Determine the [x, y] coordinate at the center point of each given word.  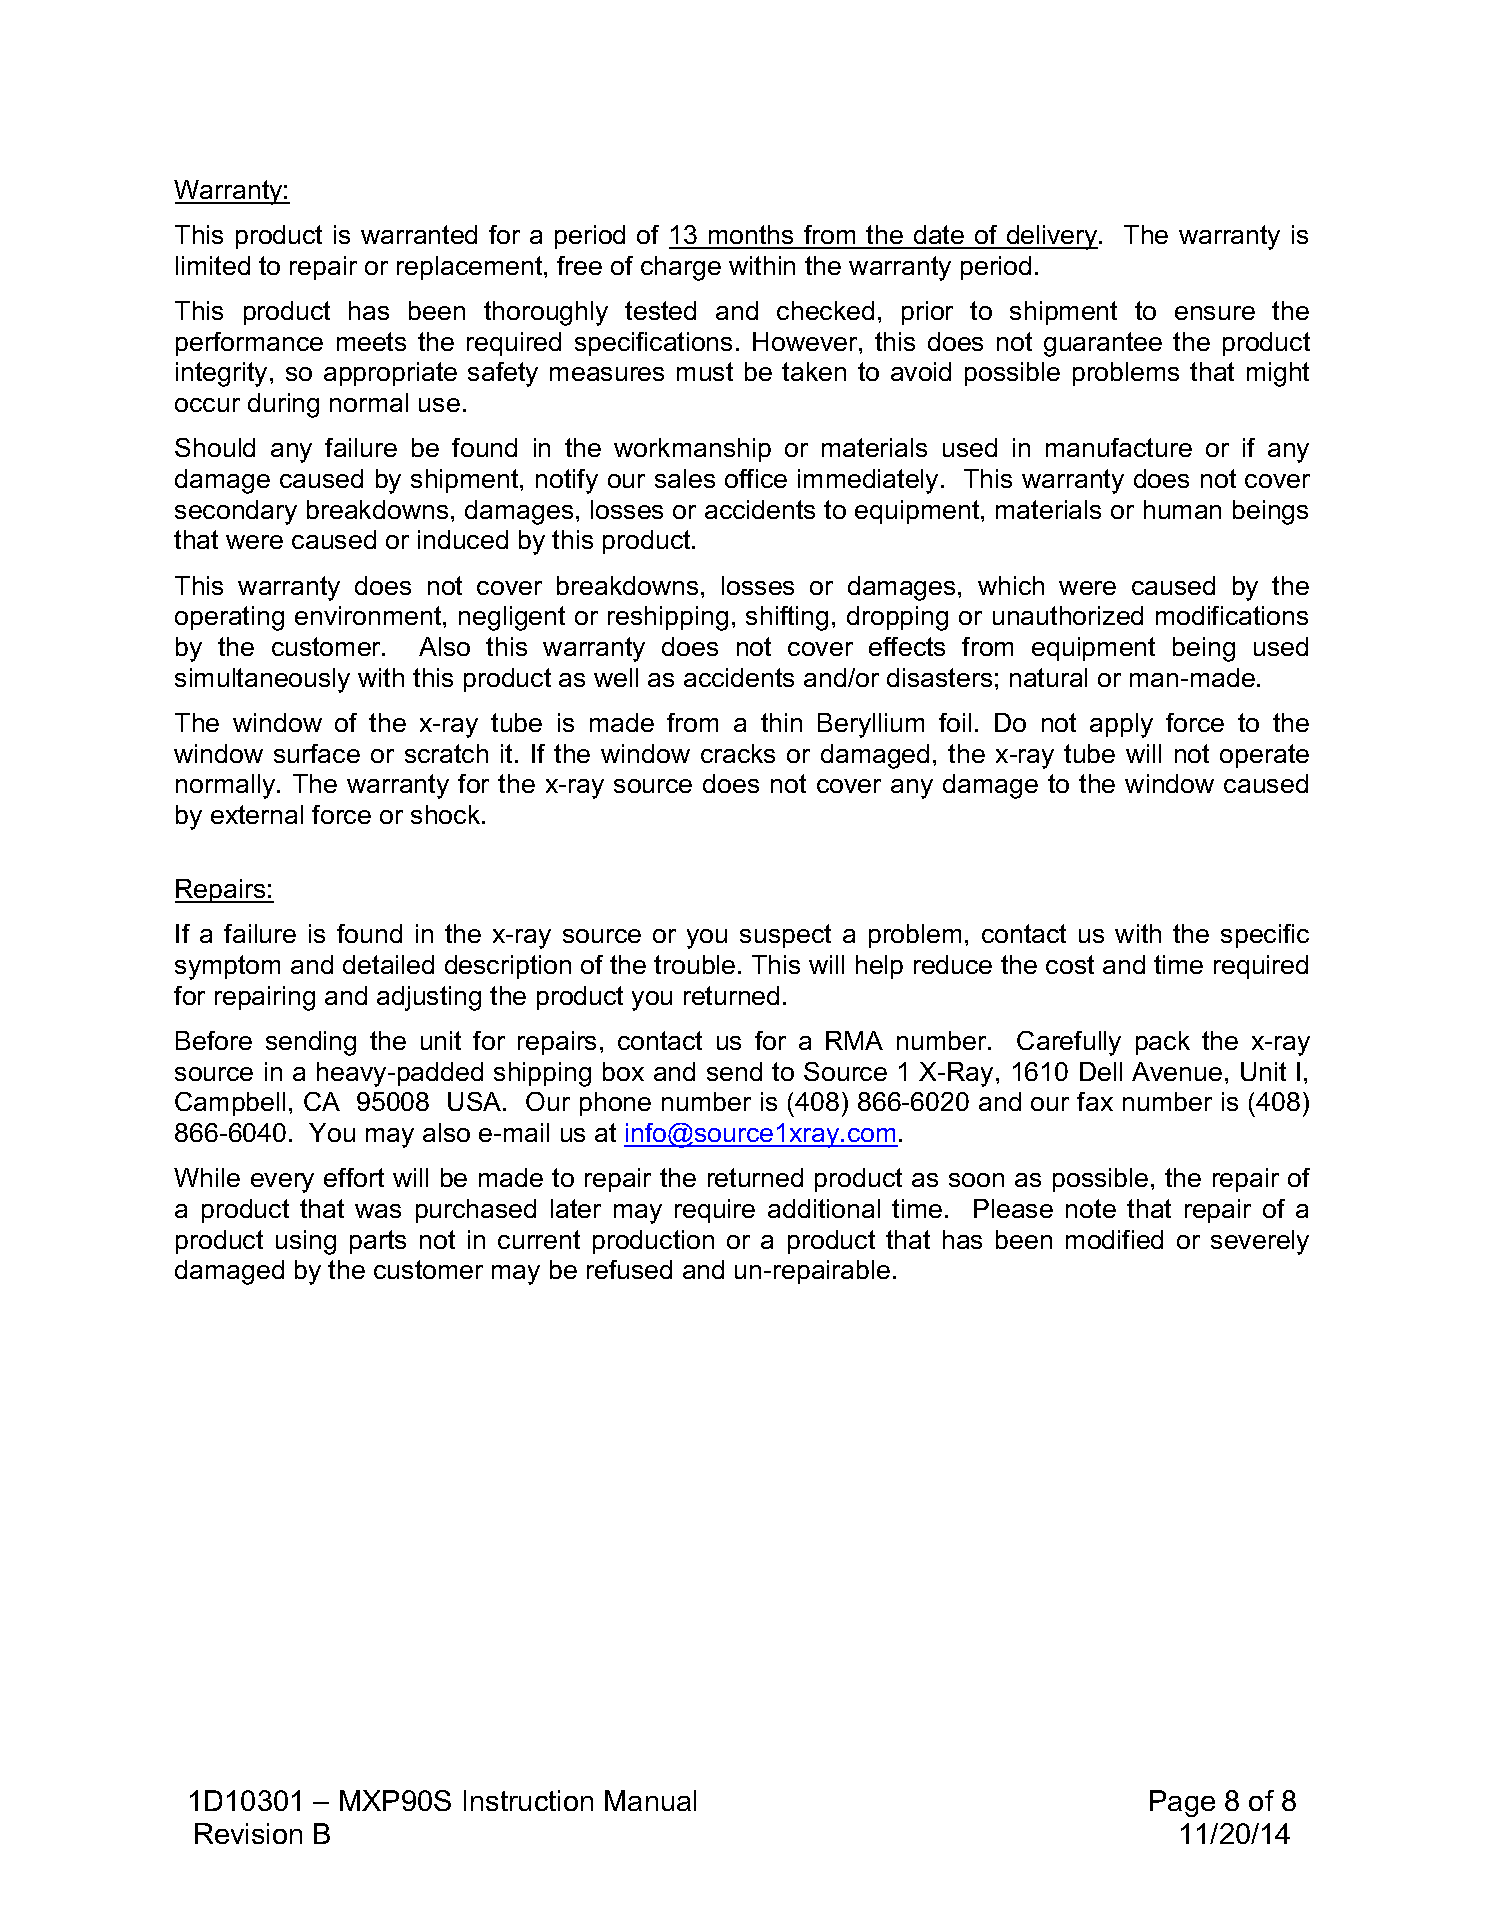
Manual [650, 1800]
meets [371, 341]
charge [681, 268]
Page [1182, 1803]
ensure [1215, 313]
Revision [248, 1833]
